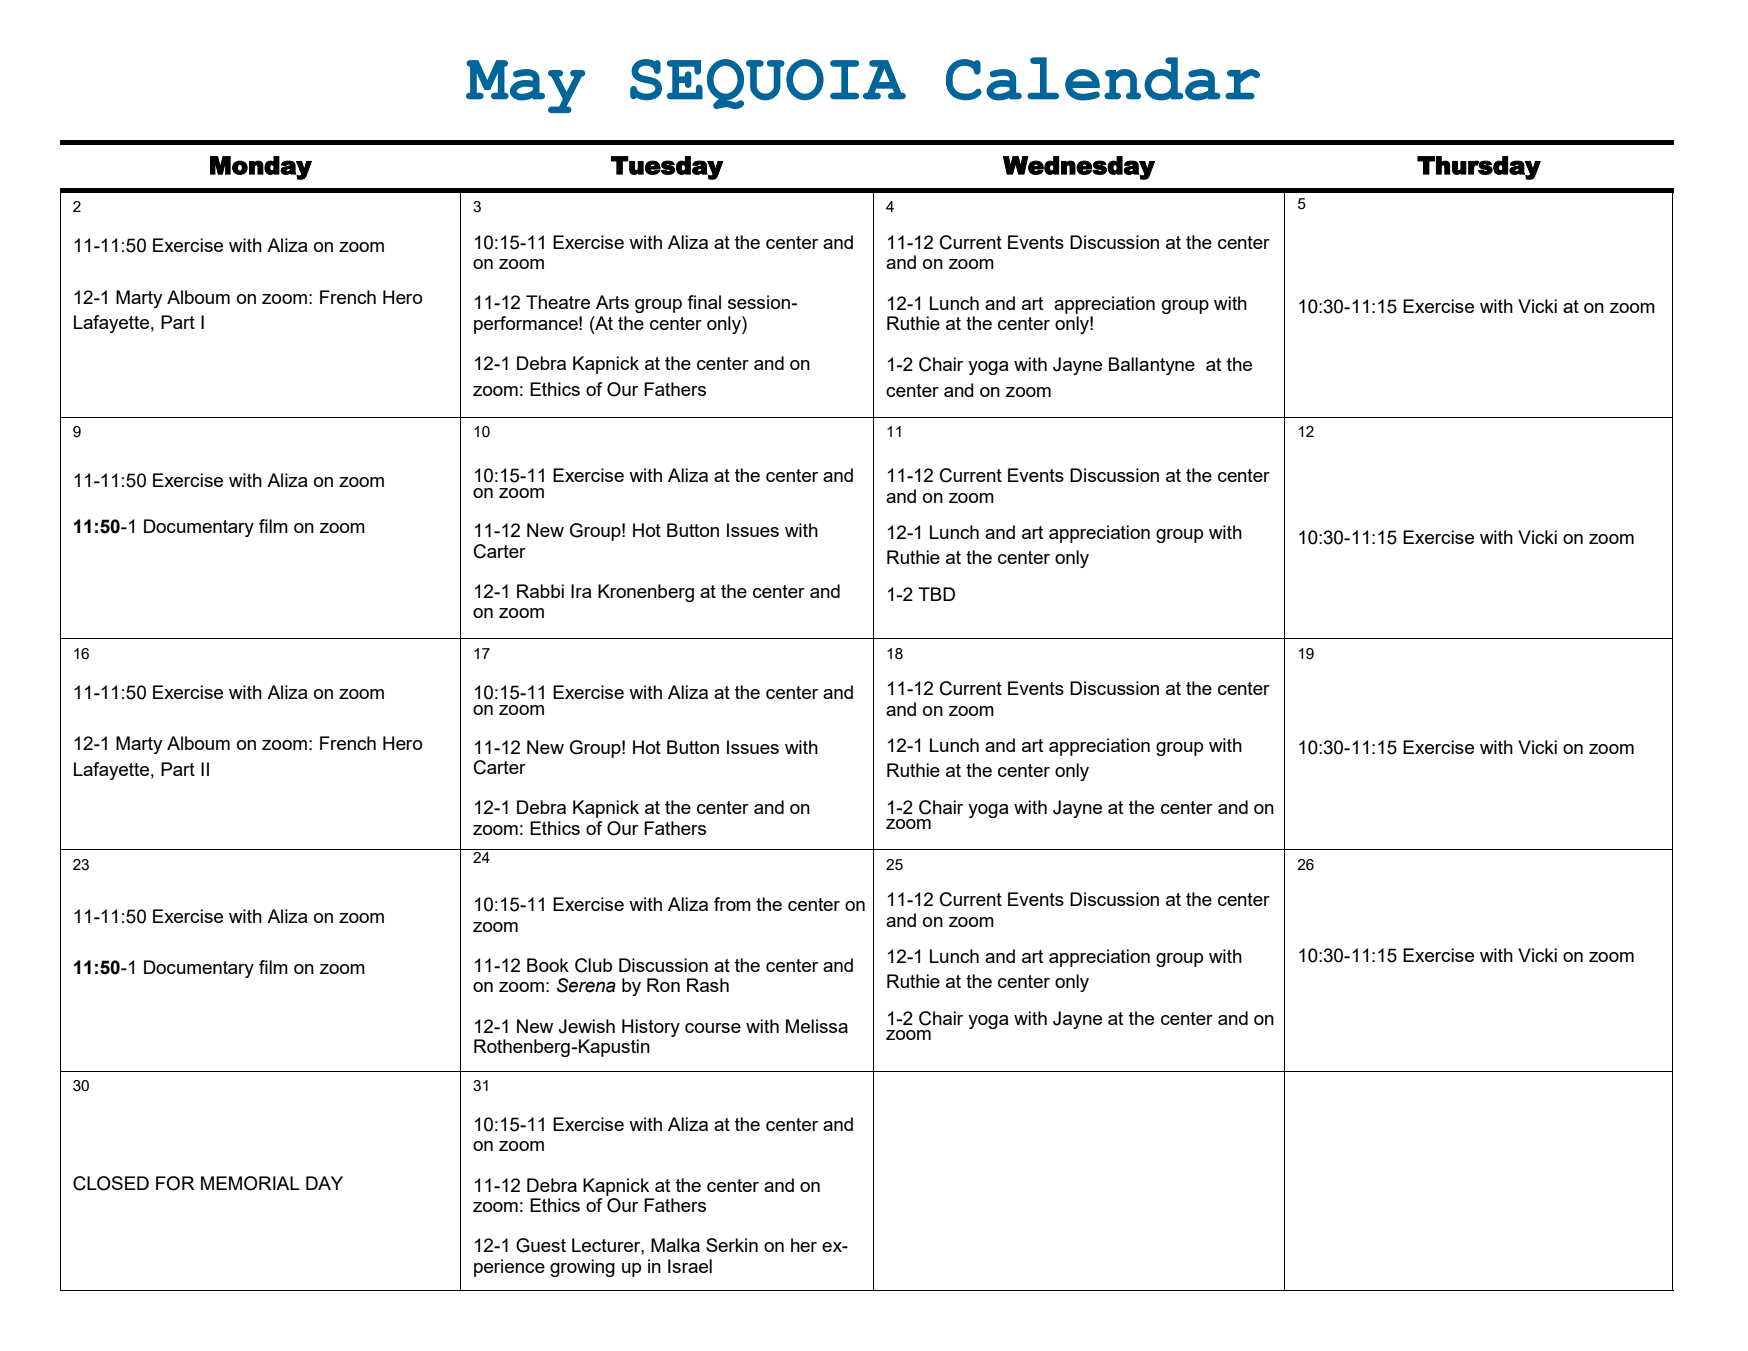 The height and width of the image is (1351, 1748). Describe the element at coordinates (250, 1183) in the image. I see `MEMORIAL` at that location.
